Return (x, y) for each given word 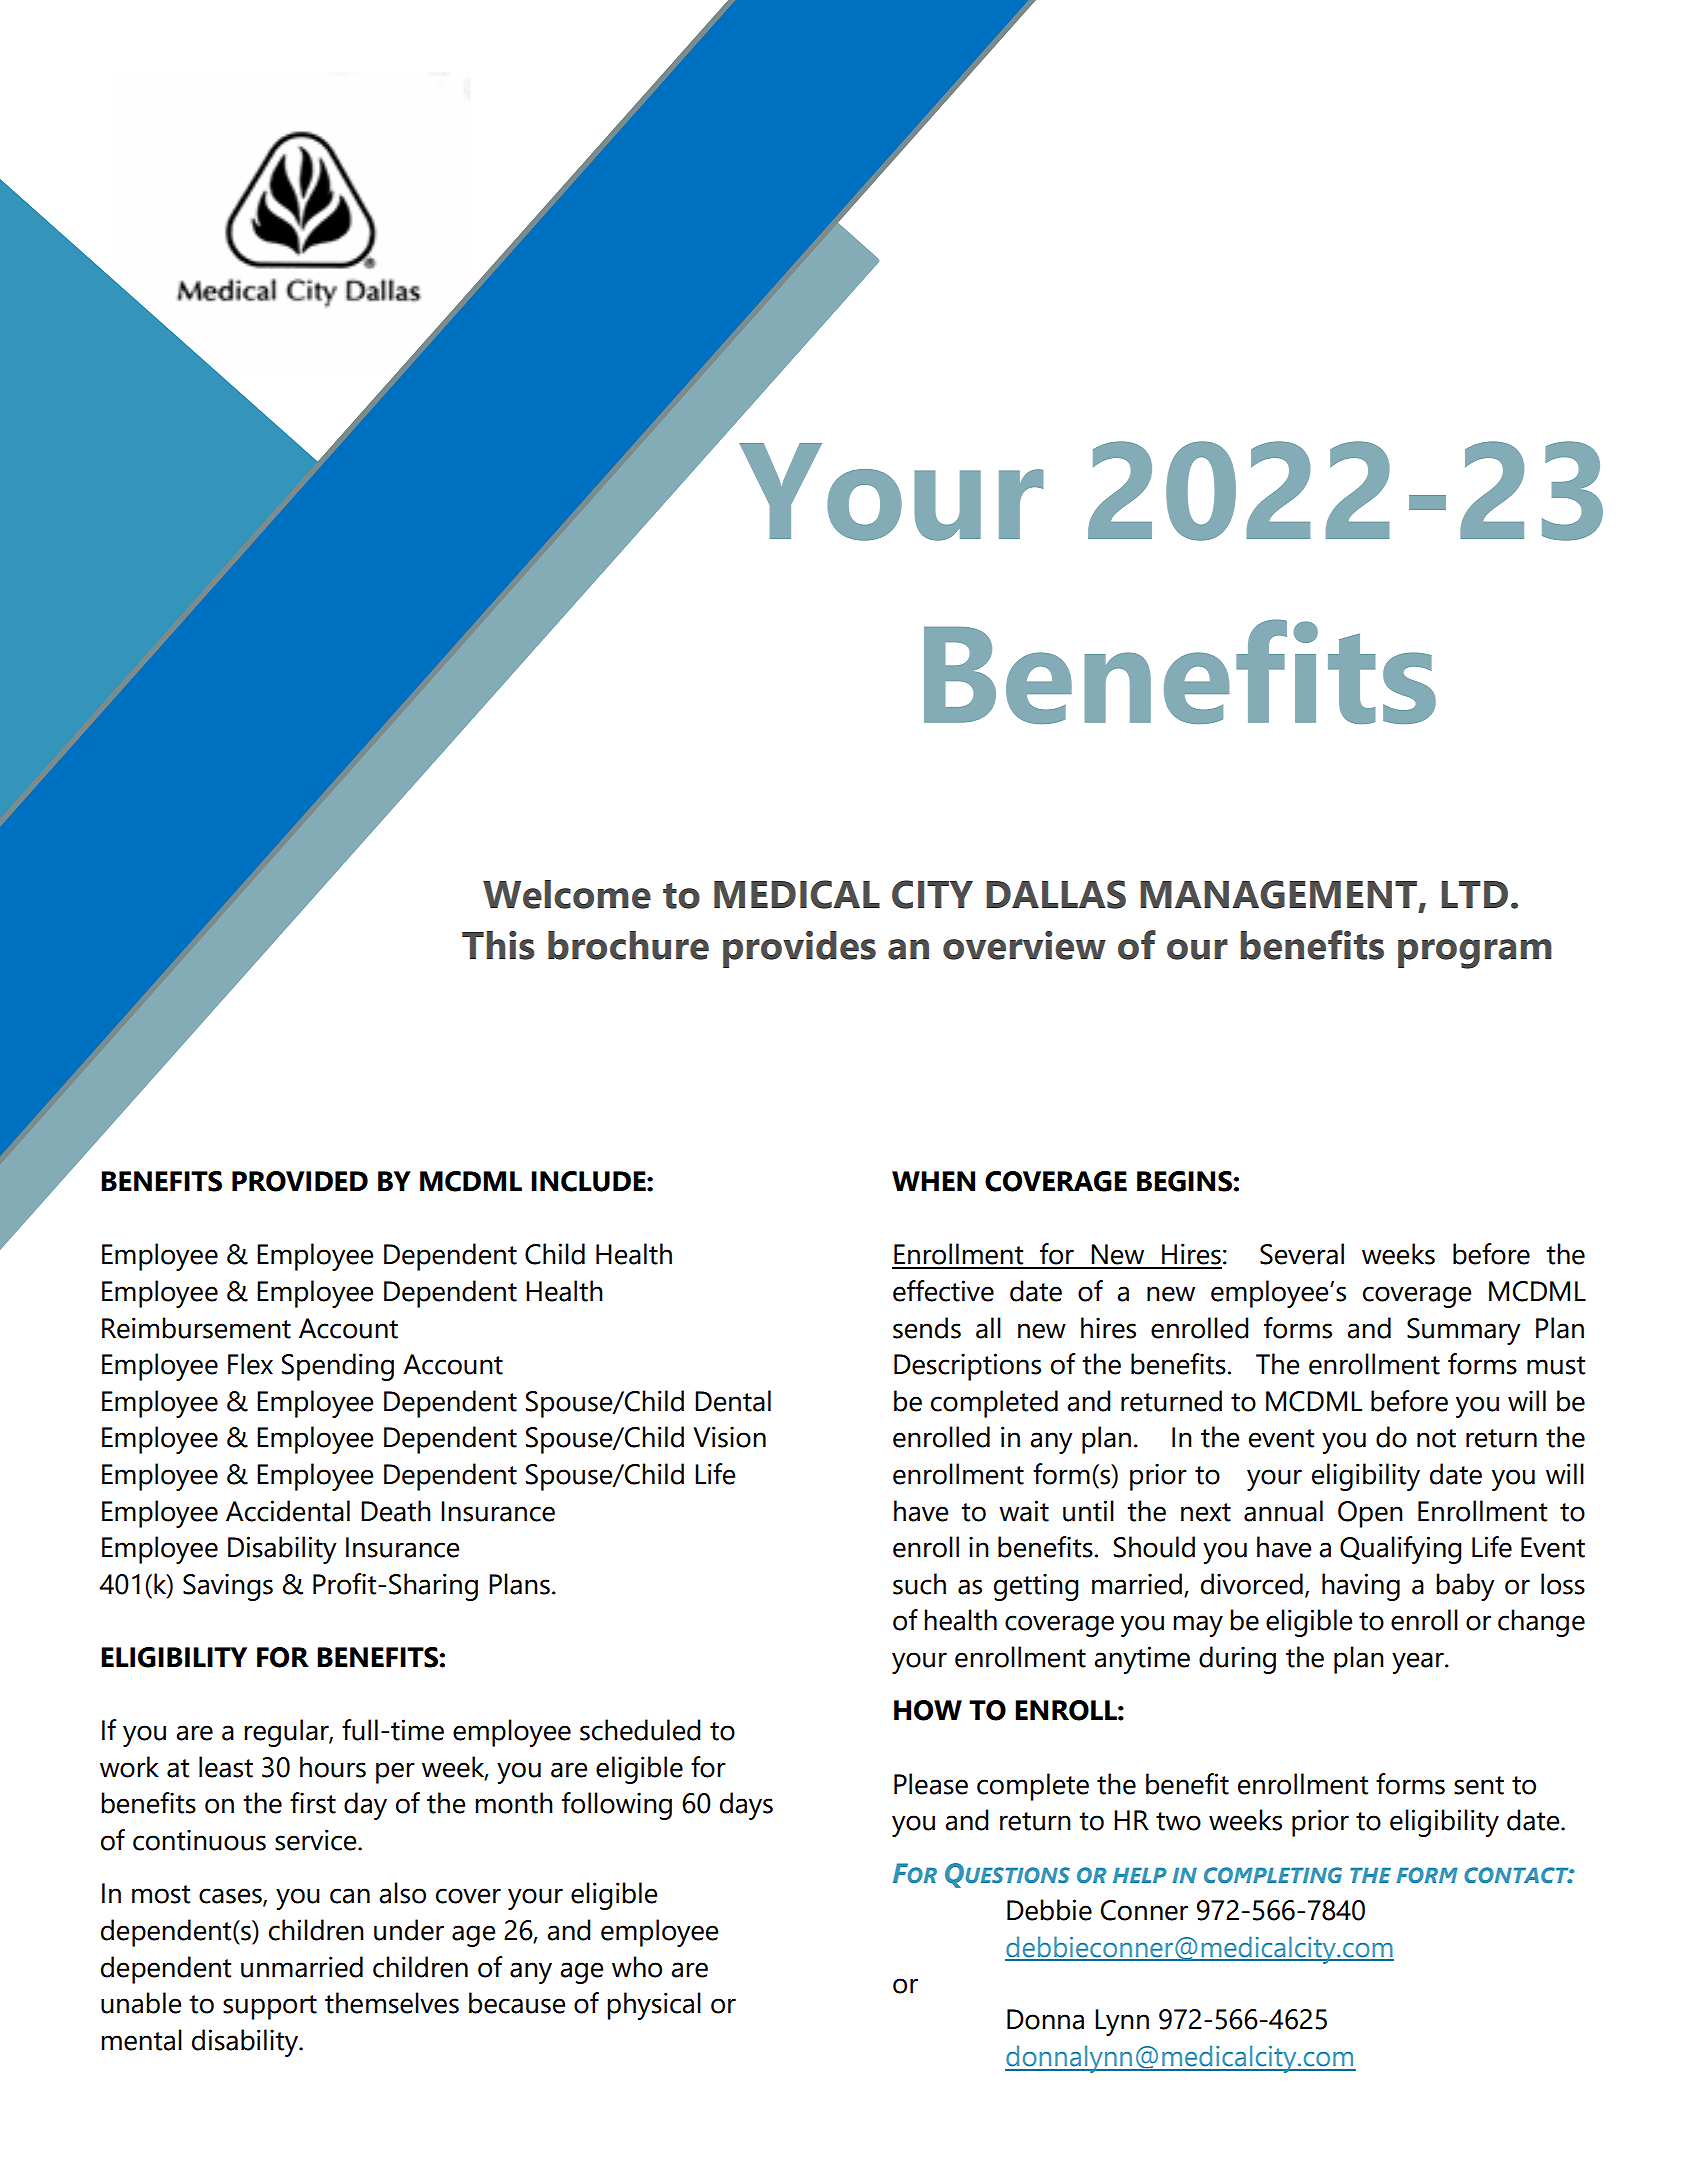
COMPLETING (1273, 1875)
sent (1479, 1785)
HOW (928, 1710)
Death (396, 1511)
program (1475, 954)
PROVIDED (300, 1181)
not (1436, 1438)
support (270, 2007)
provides (799, 949)
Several (1302, 1254)
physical (654, 2006)
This (498, 945)
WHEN (933, 1181)
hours (333, 1767)
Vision (729, 1437)
